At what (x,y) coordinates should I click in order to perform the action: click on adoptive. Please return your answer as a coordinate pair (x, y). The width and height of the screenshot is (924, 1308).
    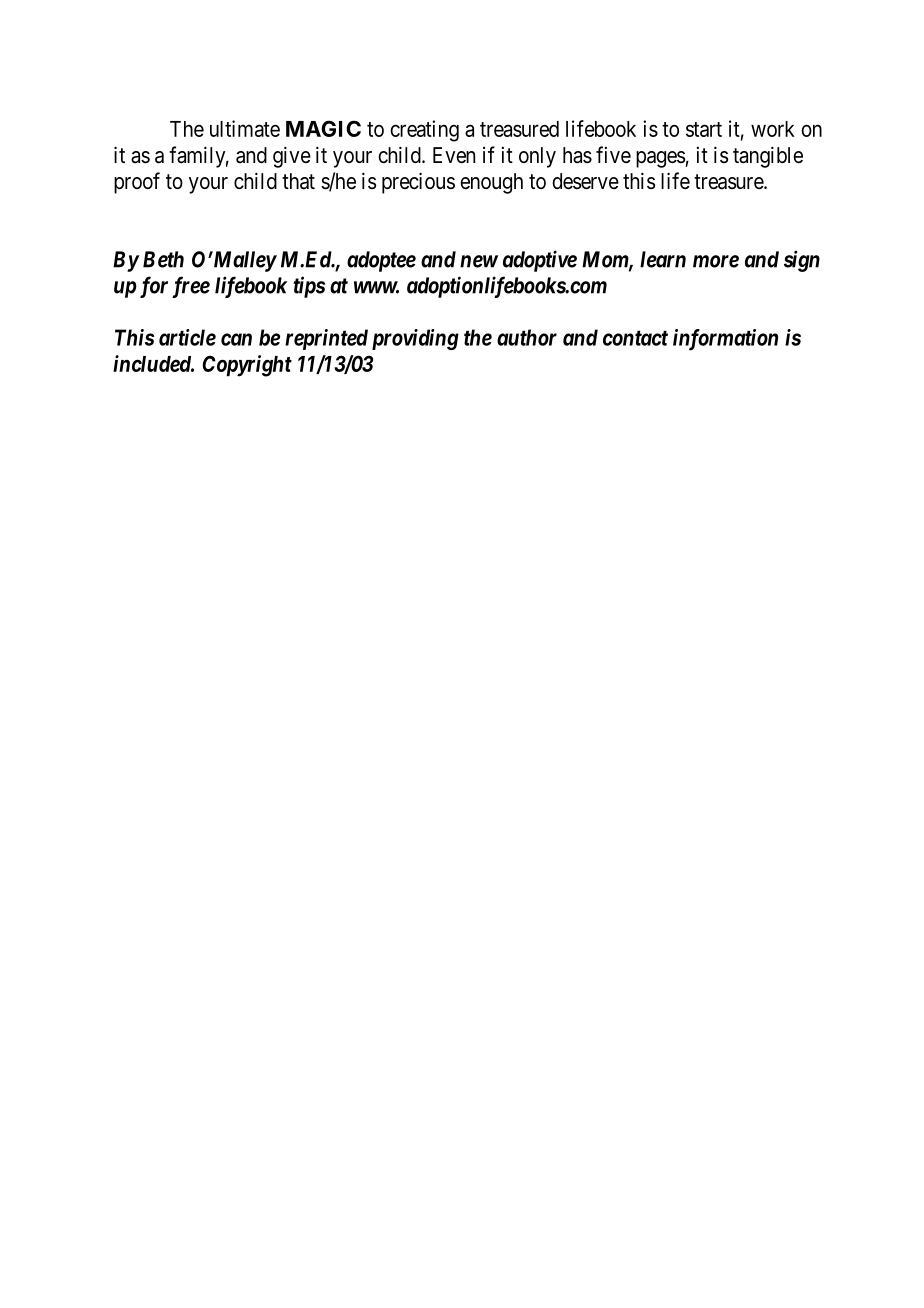
    Looking at the image, I should click on (540, 261).
